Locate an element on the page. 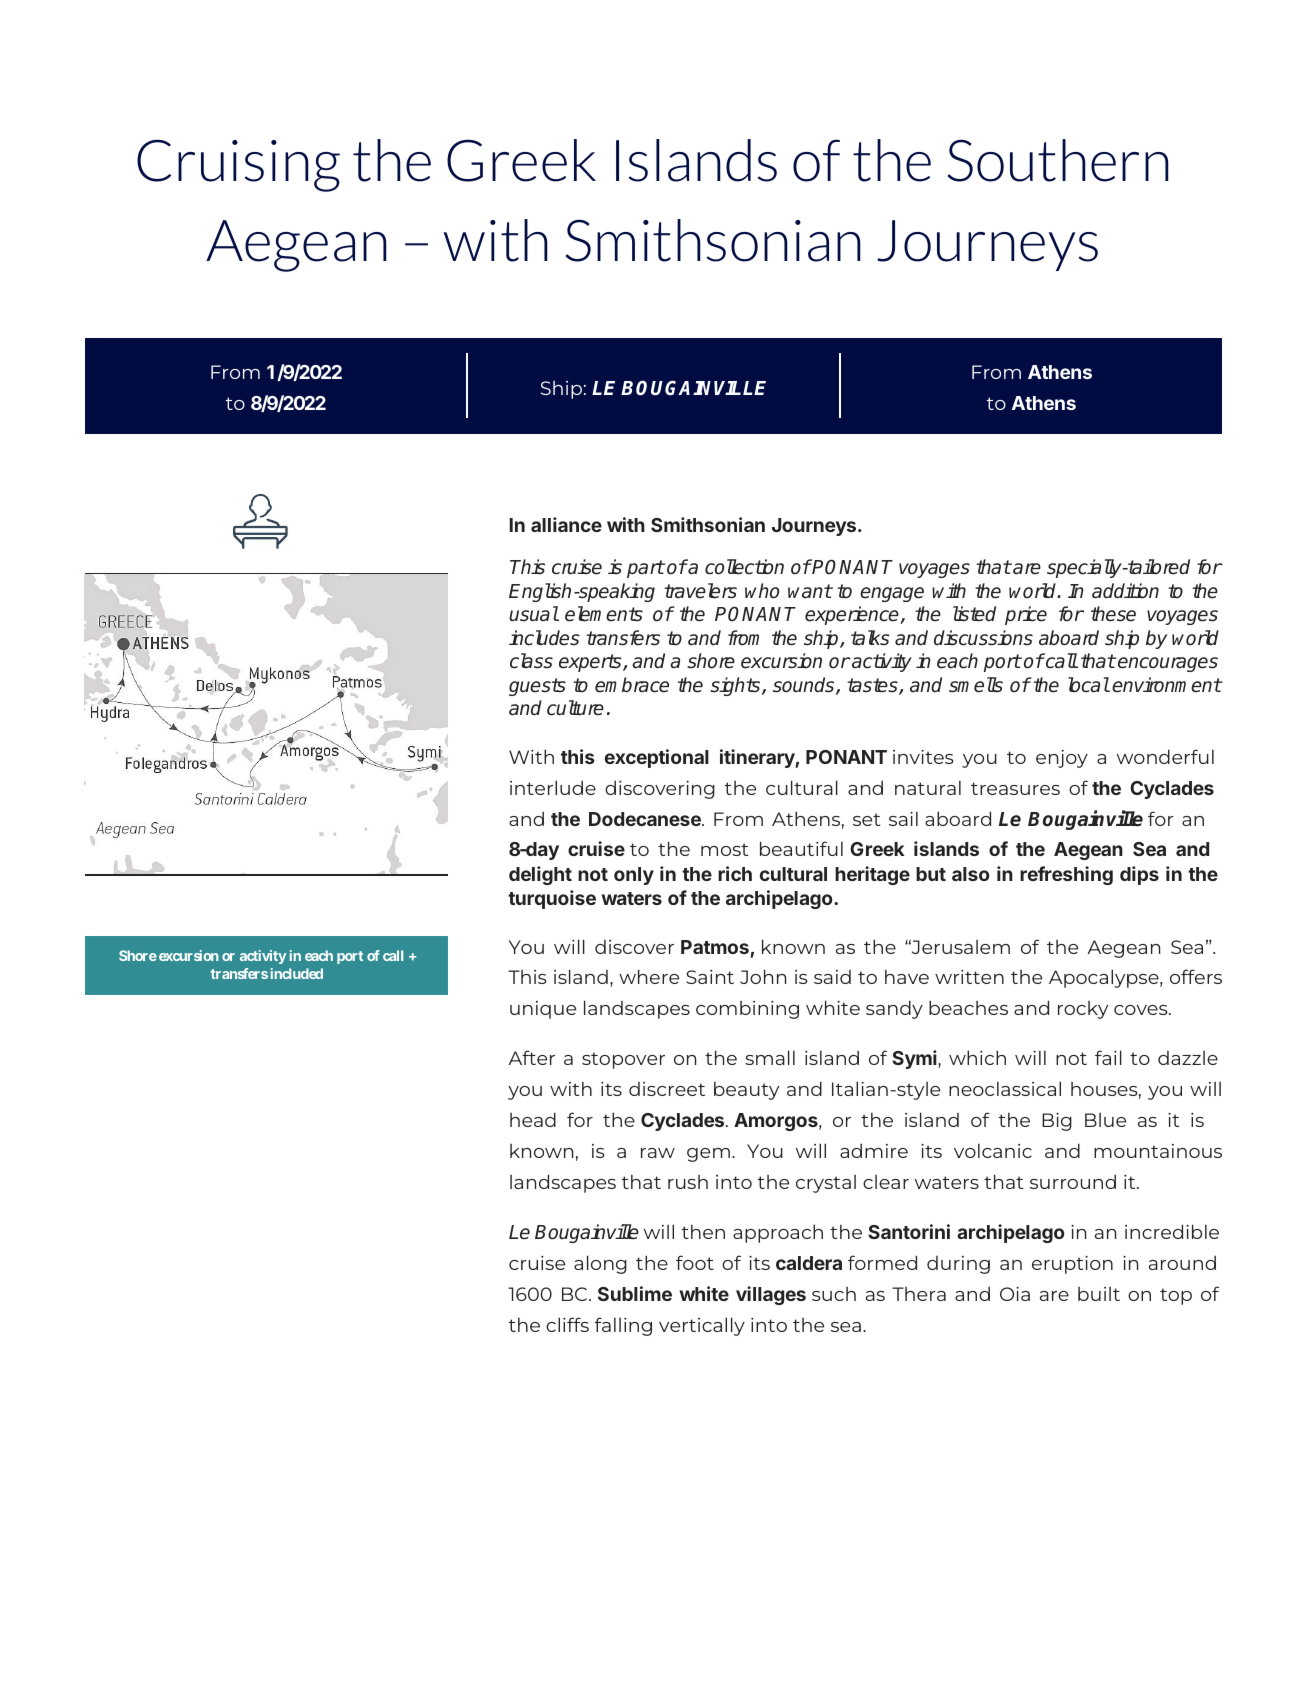 Image resolution: width=1307 pixels, height=1691 pixels. foot is located at coordinates (695, 1262).
